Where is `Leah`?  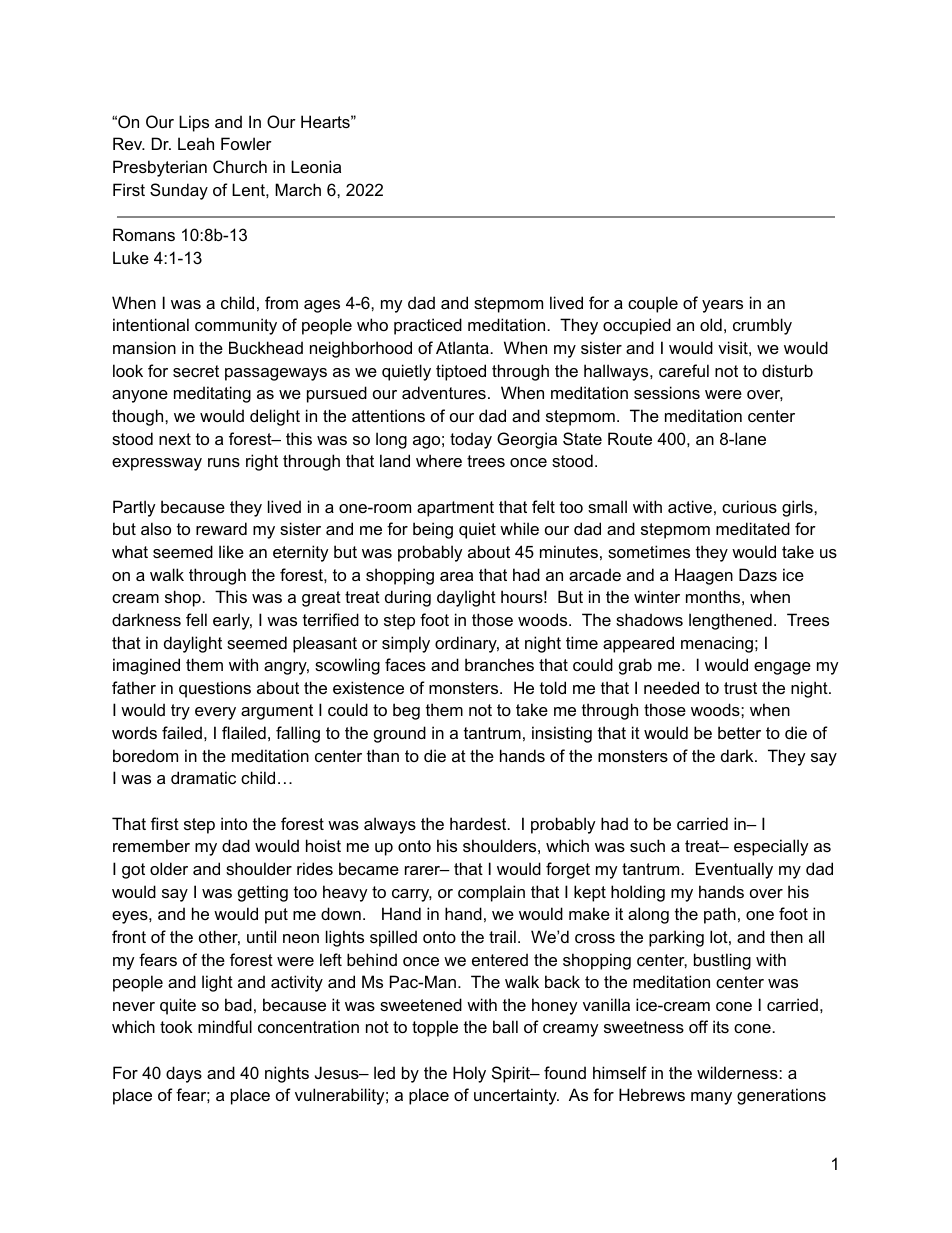 Leah is located at coordinates (196, 143).
